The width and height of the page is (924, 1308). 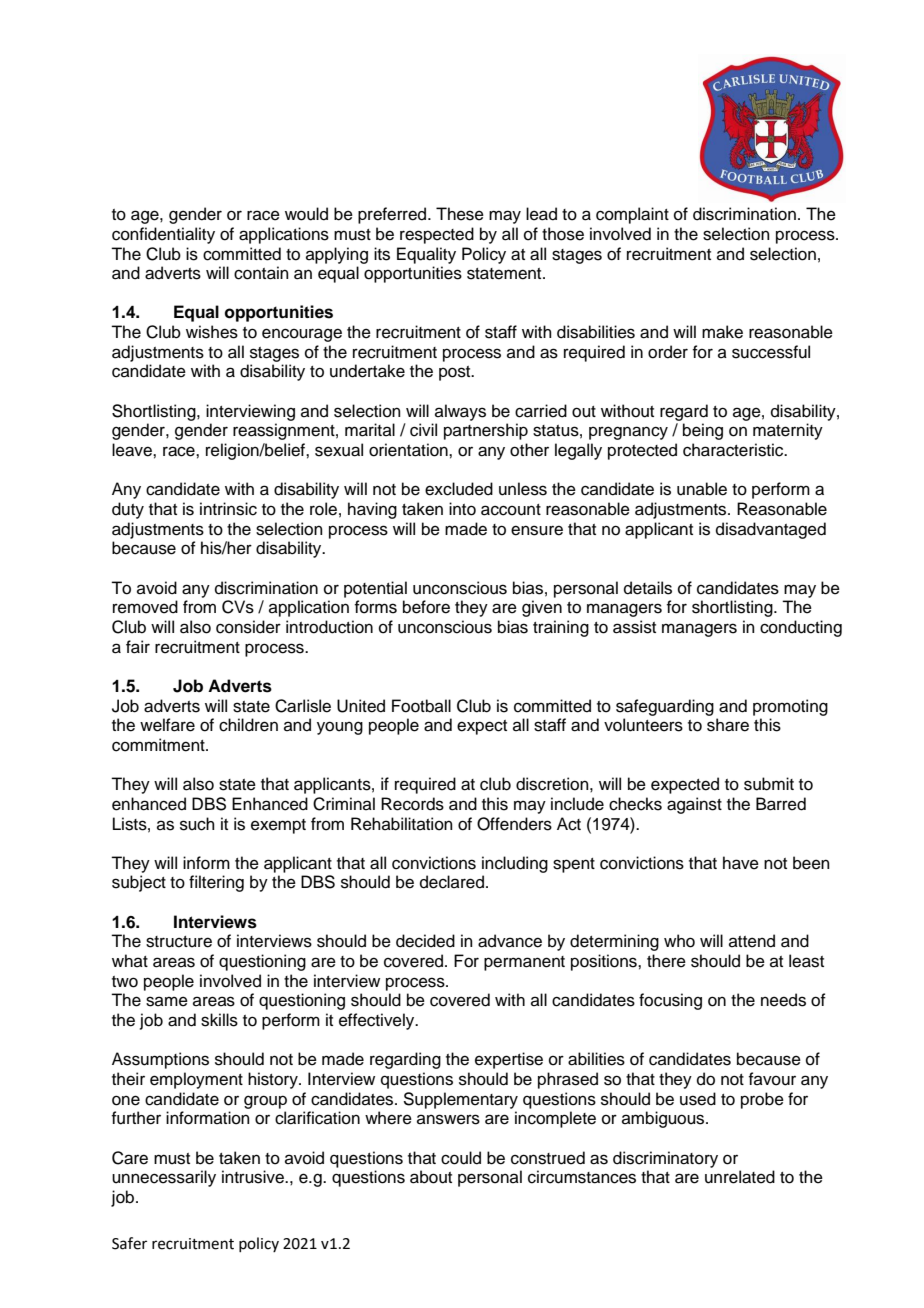 What do you see at coordinates (431, 1177) in the page?
I see `about` at bounding box center [431, 1177].
